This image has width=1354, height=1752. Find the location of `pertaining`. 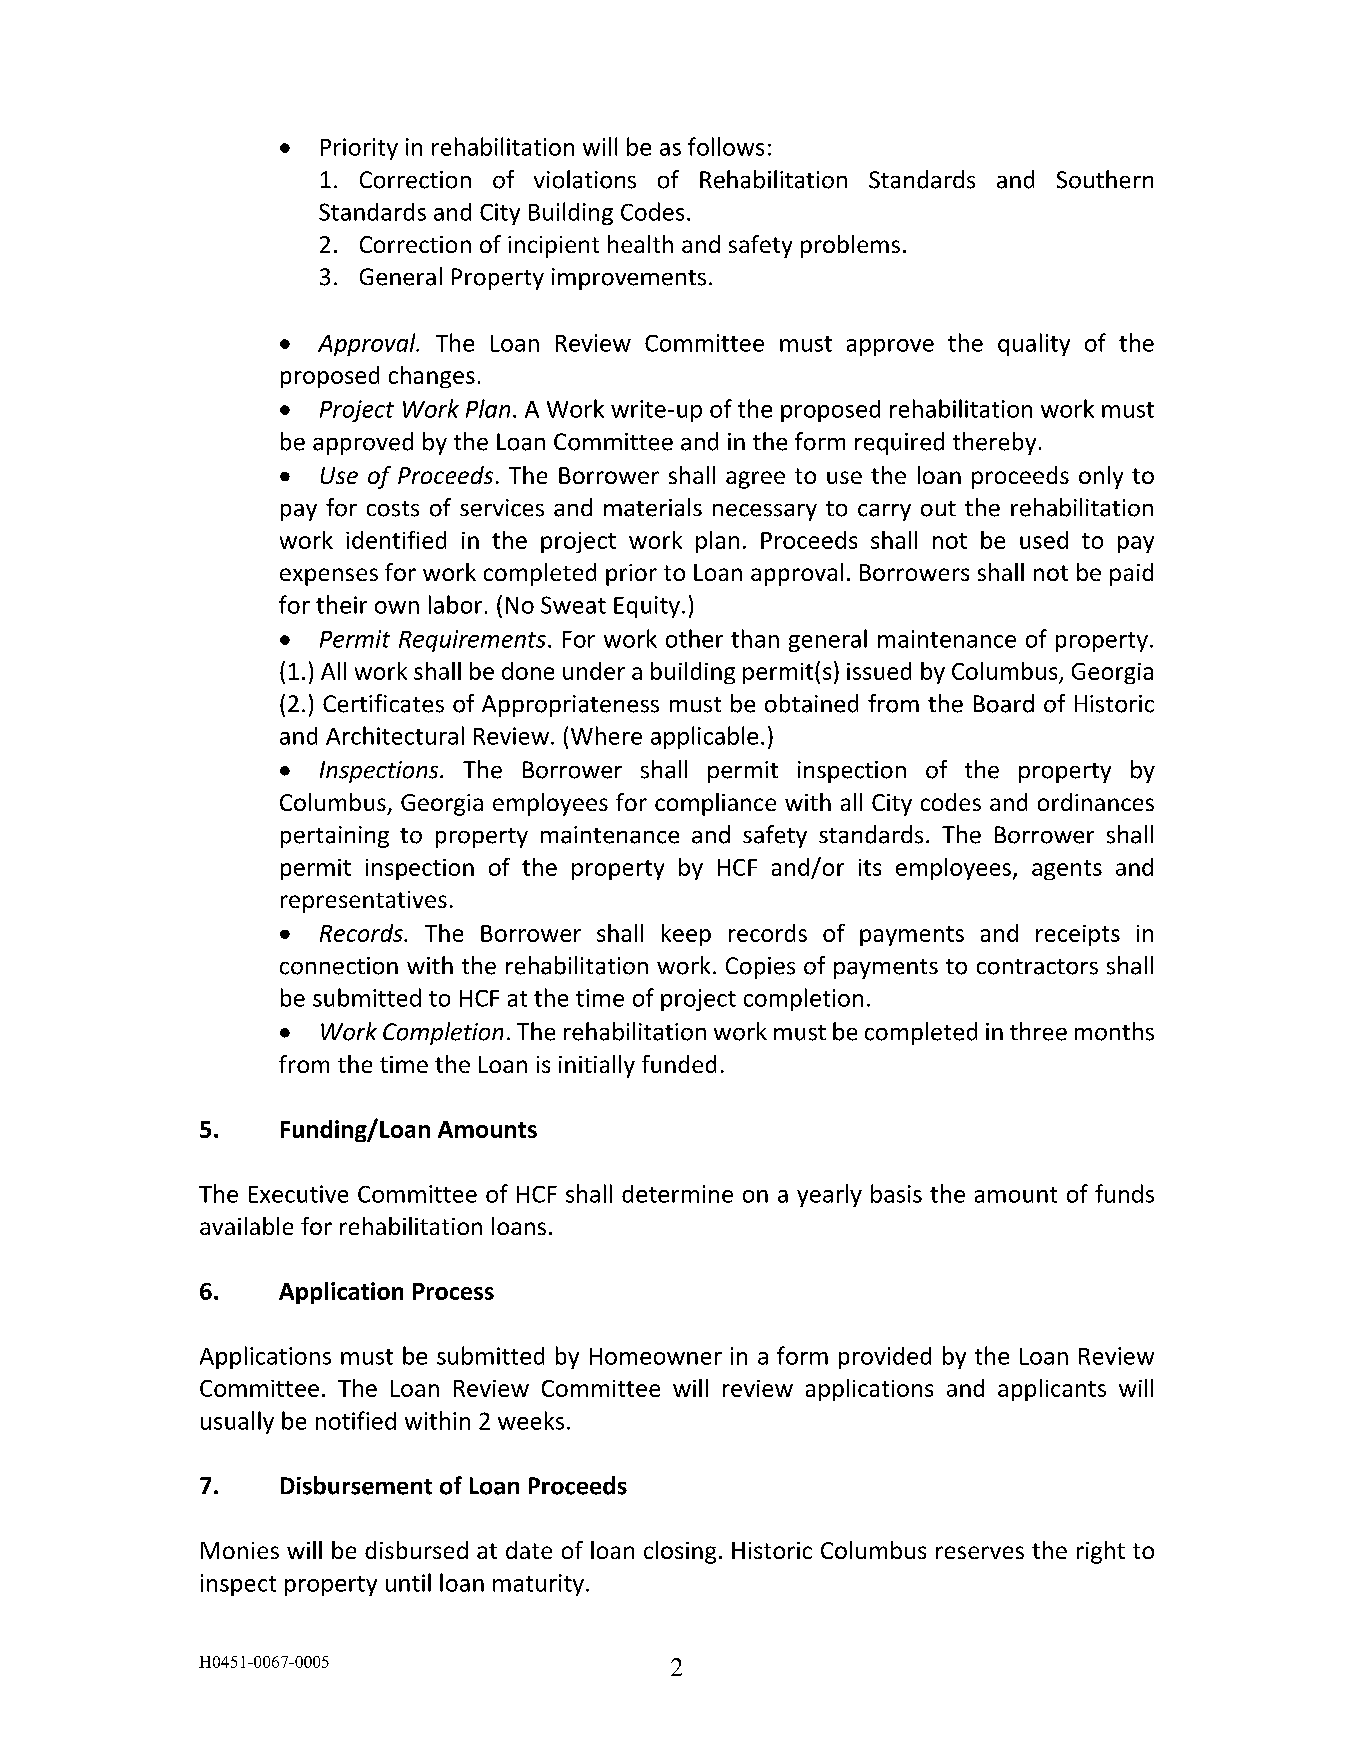

pertaining is located at coordinates (335, 837).
